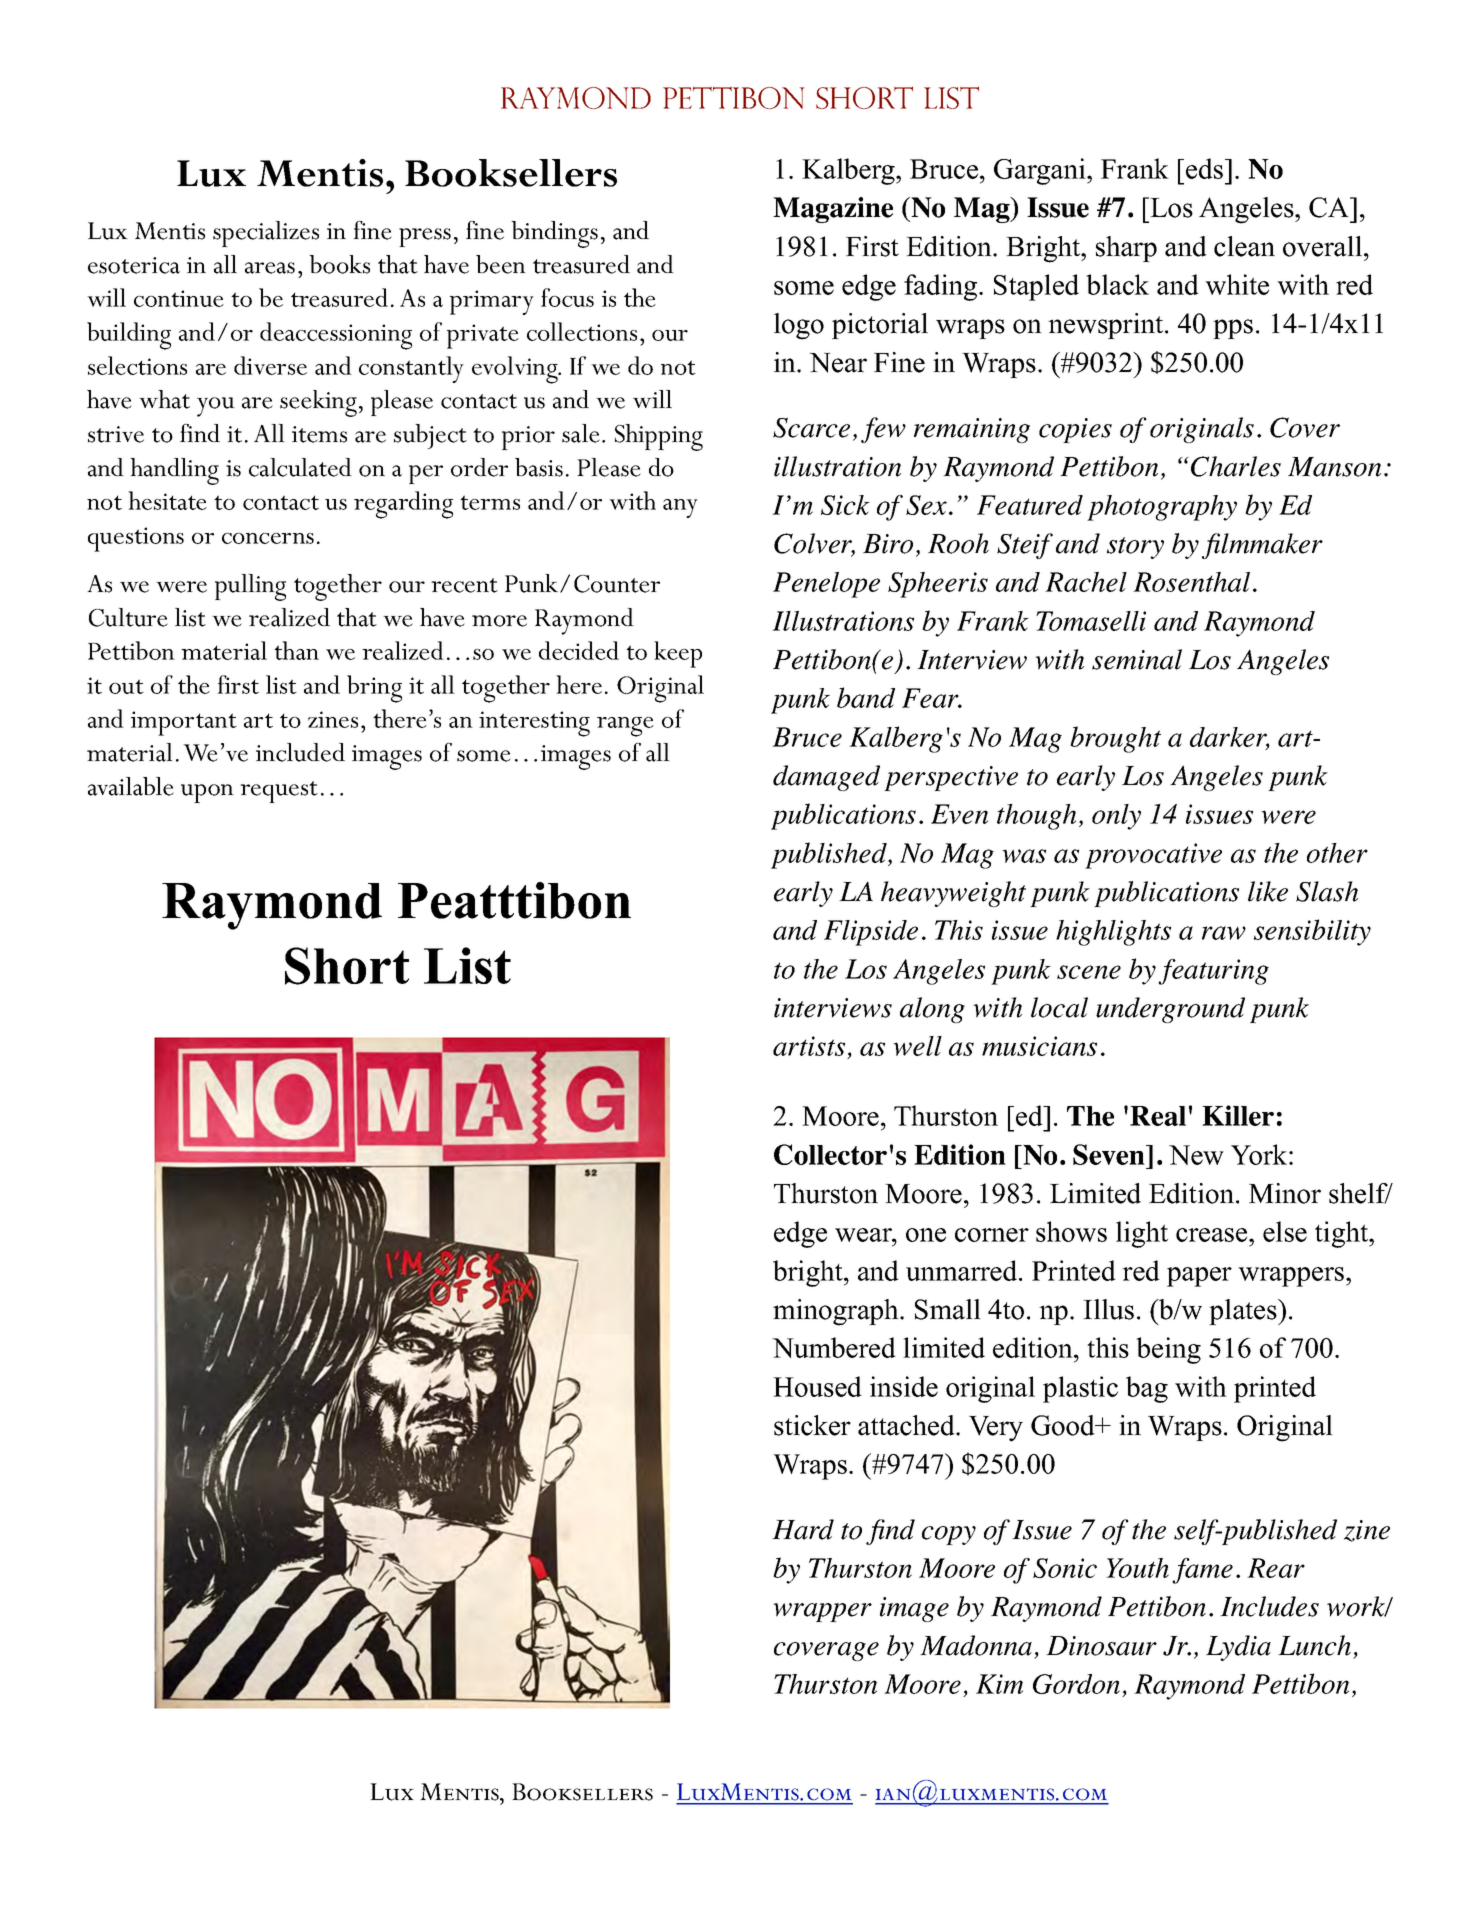 The height and width of the image is (1914, 1479). Describe the element at coordinates (554, 234) in the image. I see `bindings` at that location.
